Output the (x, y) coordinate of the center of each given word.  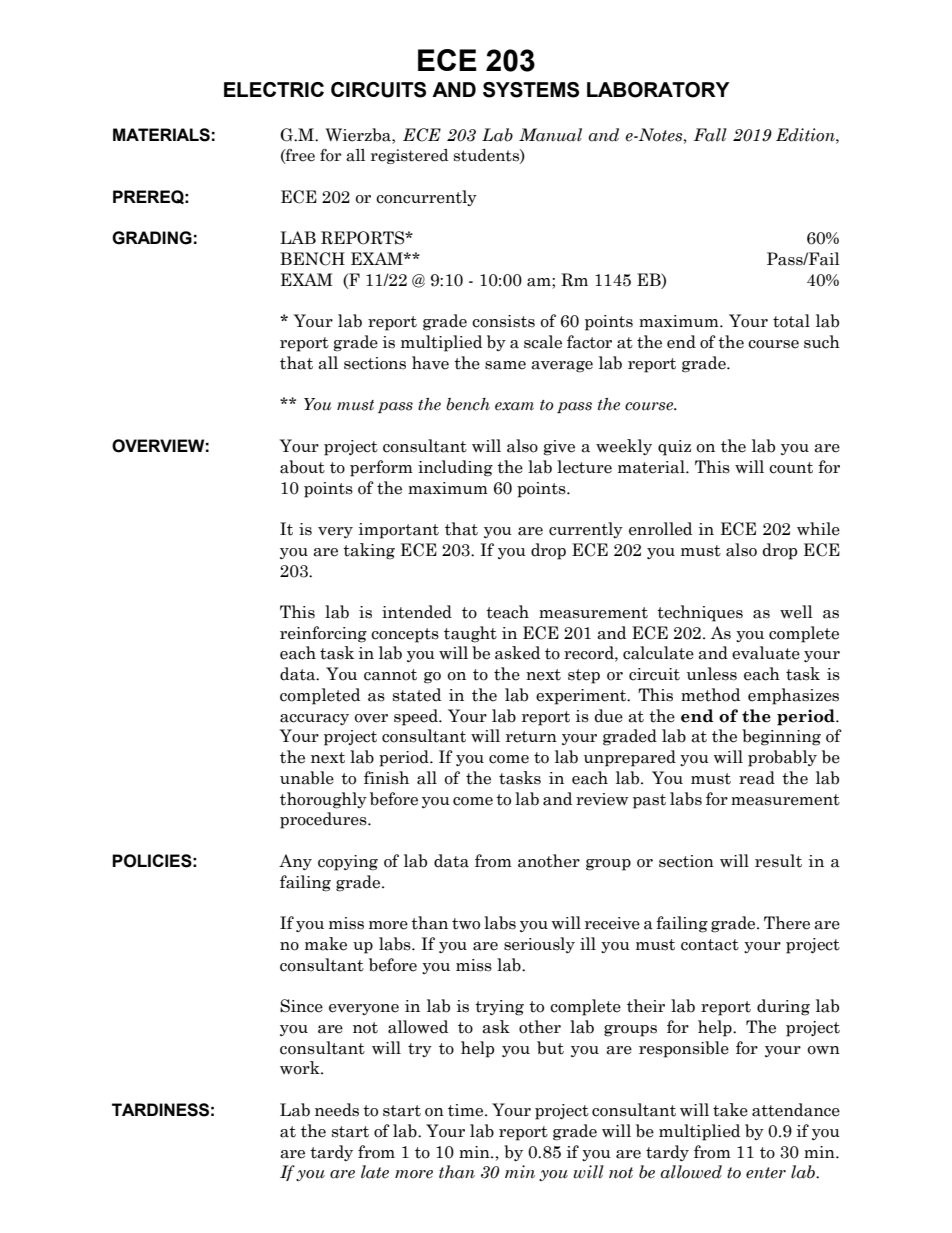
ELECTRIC (274, 89)
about (302, 467)
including (455, 468)
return (531, 737)
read (757, 778)
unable (307, 778)
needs (337, 1110)
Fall (710, 135)
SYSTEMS (531, 90)
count (791, 468)
